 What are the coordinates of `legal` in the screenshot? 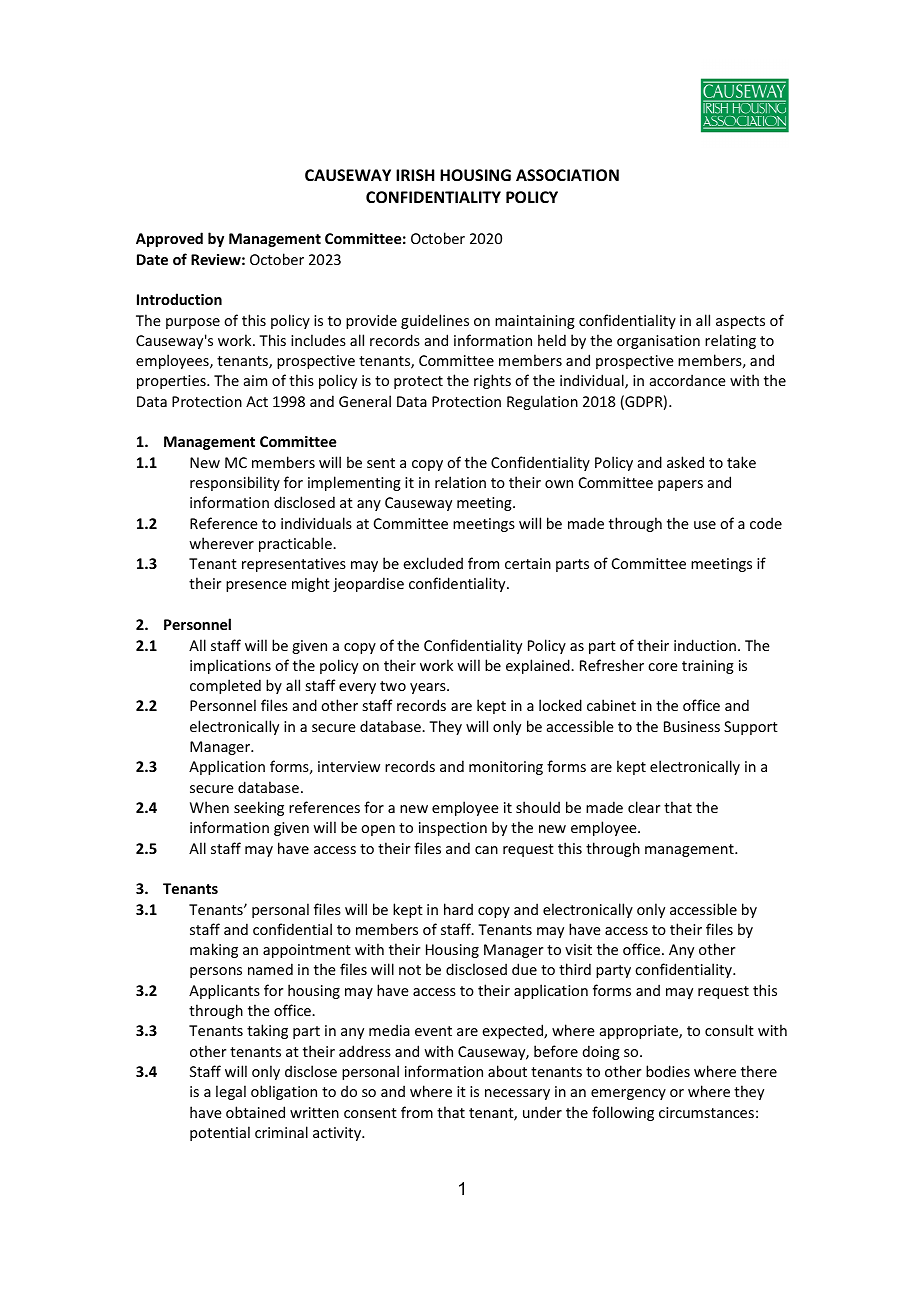 It's located at (231, 1092).
